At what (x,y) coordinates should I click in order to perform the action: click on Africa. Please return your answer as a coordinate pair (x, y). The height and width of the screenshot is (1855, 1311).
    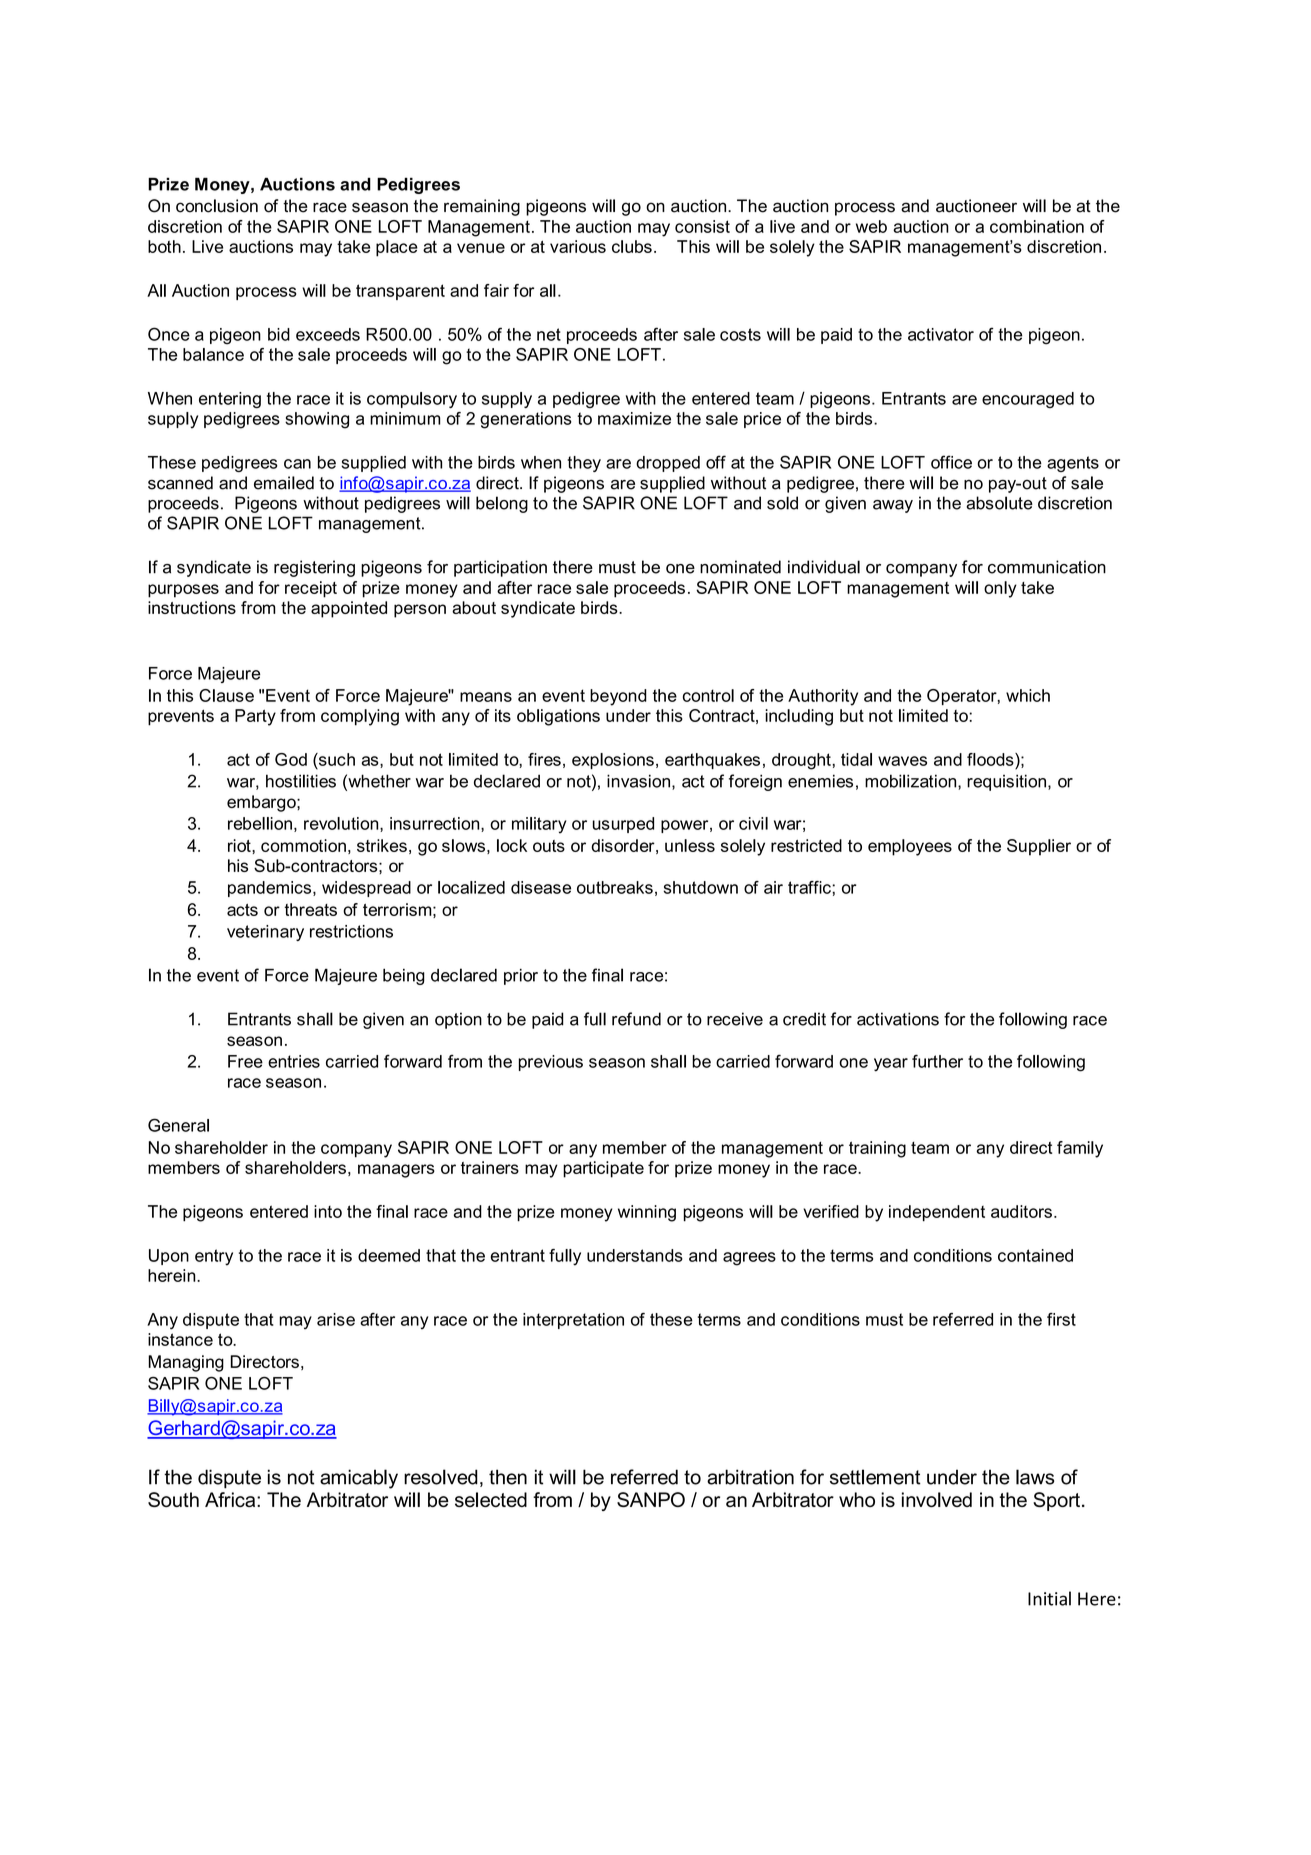
    Looking at the image, I should click on (231, 1499).
